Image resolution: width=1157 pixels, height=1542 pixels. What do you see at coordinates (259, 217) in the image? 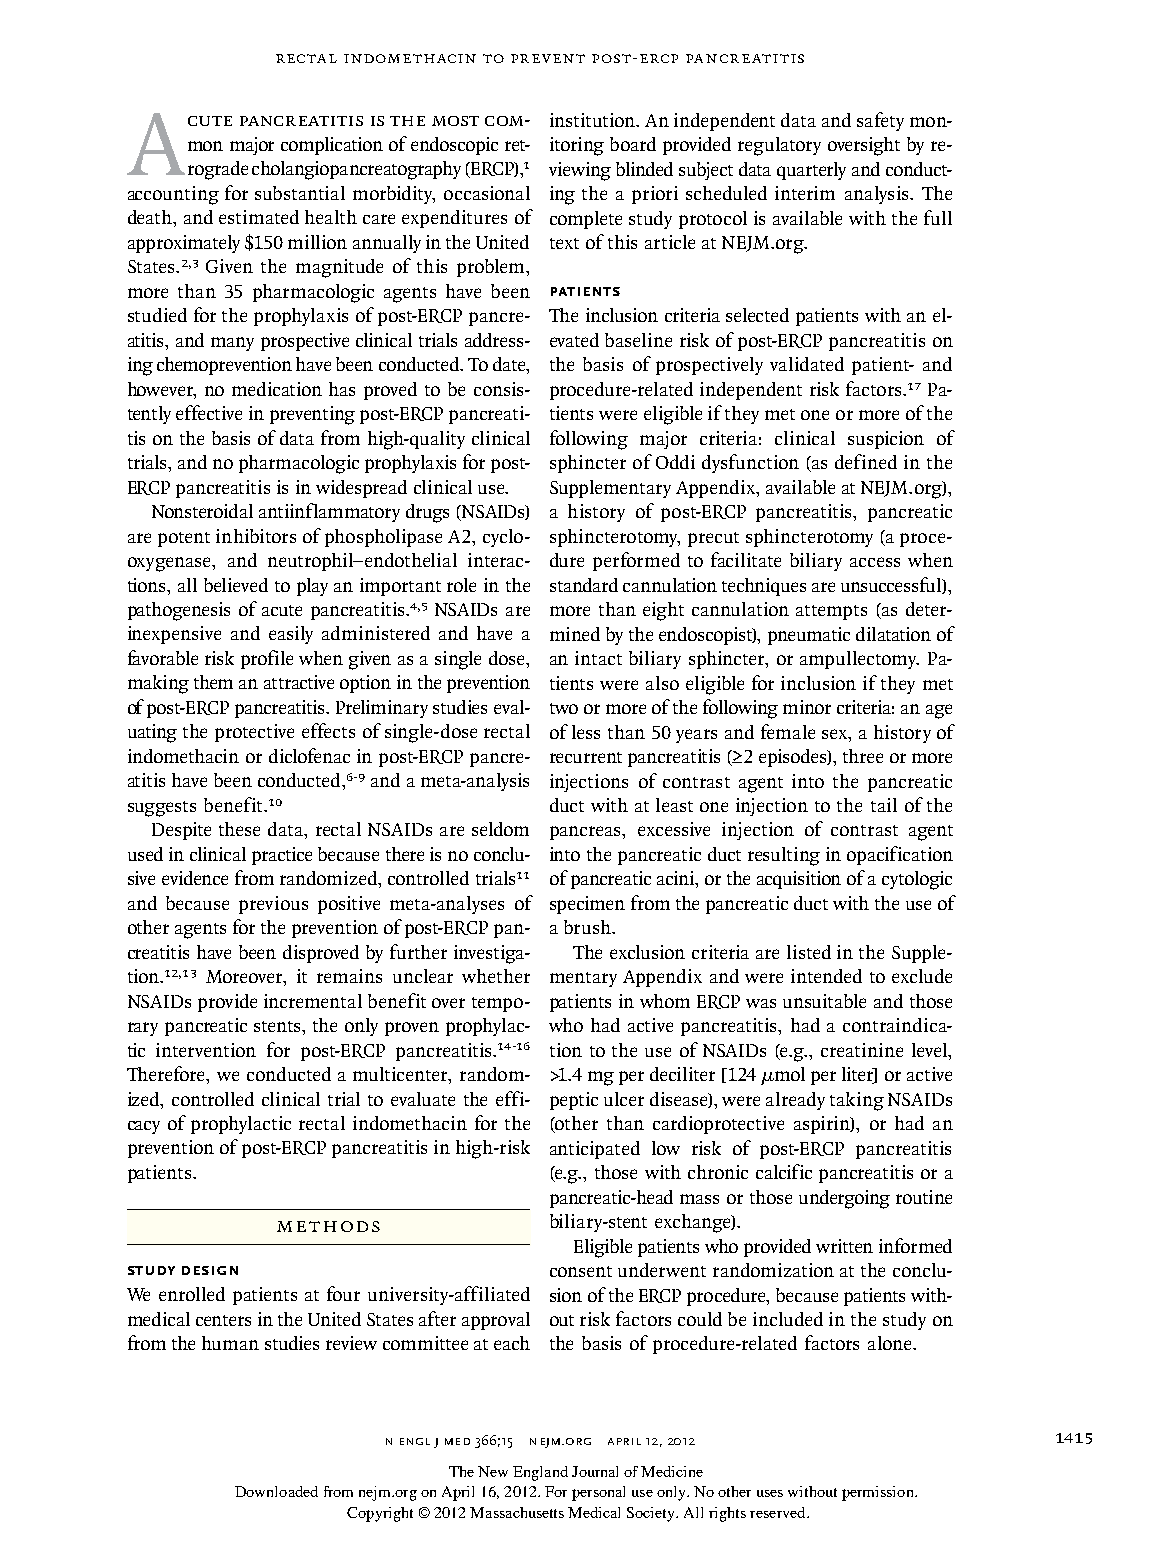
I see `estimated` at bounding box center [259, 217].
